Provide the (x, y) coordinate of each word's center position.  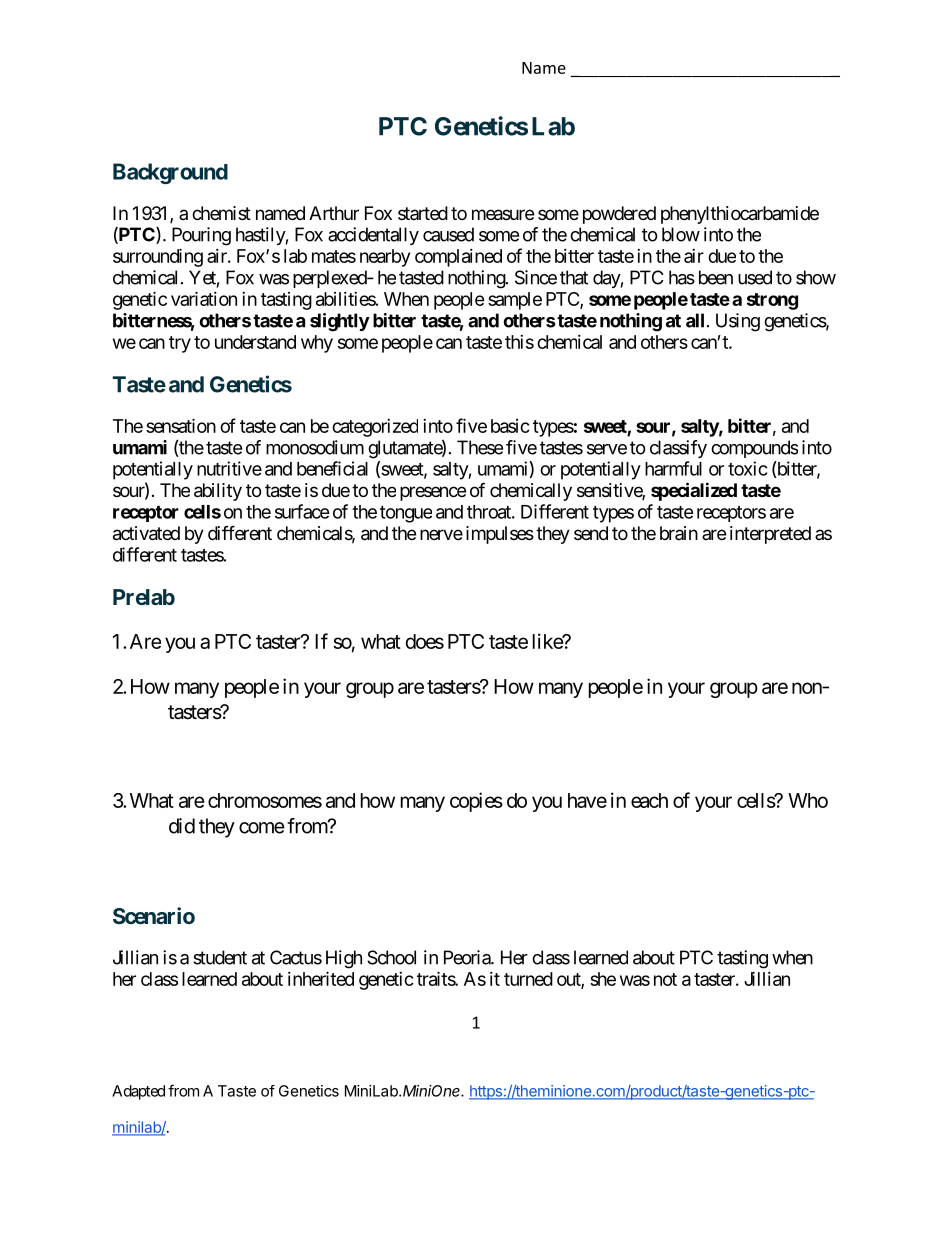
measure (503, 215)
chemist (221, 213)
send (591, 533)
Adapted (138, 1092)
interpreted (770, 535)
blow (681, 234)
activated (146, 533)
